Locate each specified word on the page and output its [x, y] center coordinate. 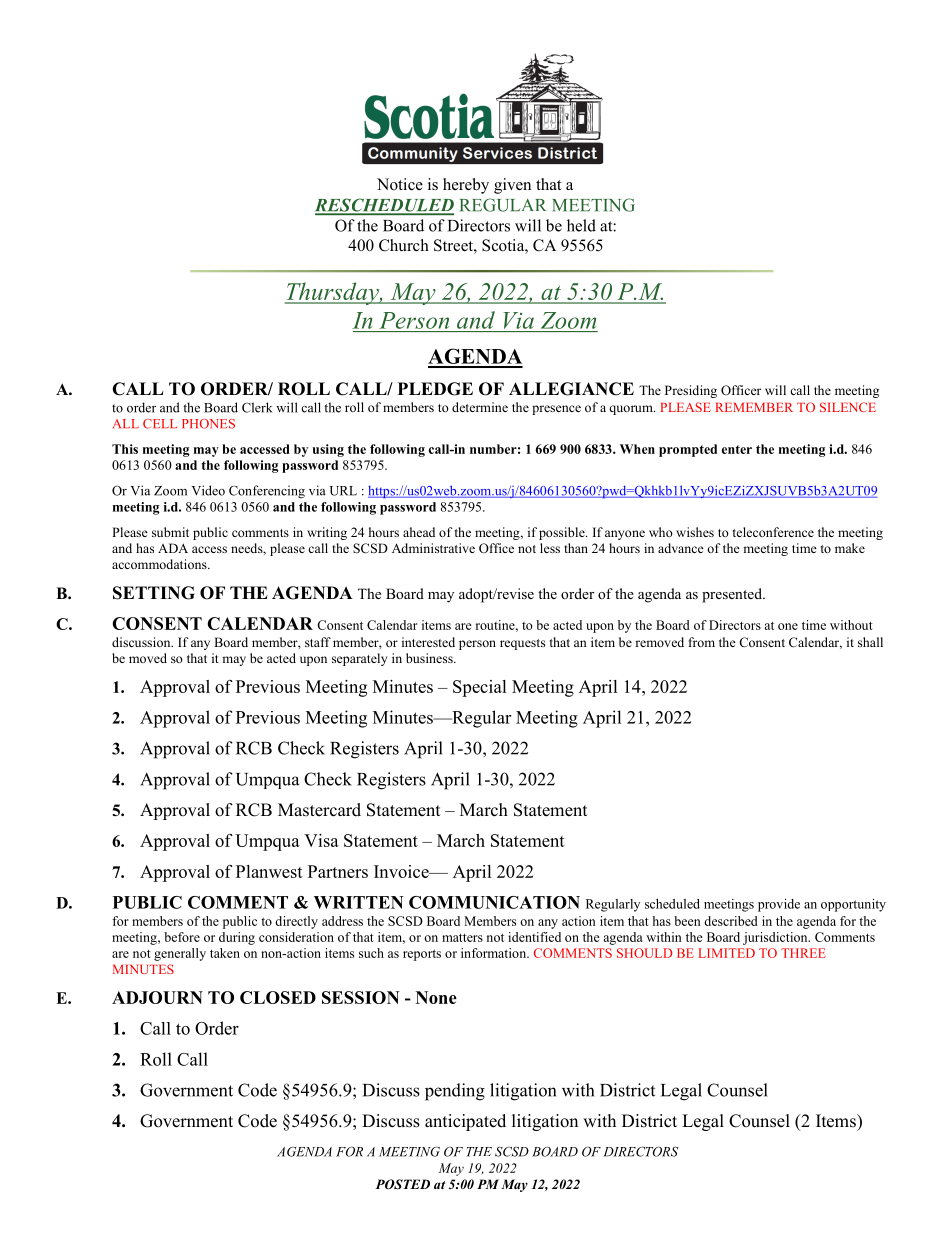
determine [480, 407]
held [581, 225]
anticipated [465, 1122]
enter [737, 449]
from [702, 642]
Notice [400, 184]
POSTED [403, 1184]
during [237, 938]
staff [318, 642]
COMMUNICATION [494, 902]
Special [480, 688]
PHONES [208, 424]
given [512, 186]
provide [779, 905]
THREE [803, 953]
